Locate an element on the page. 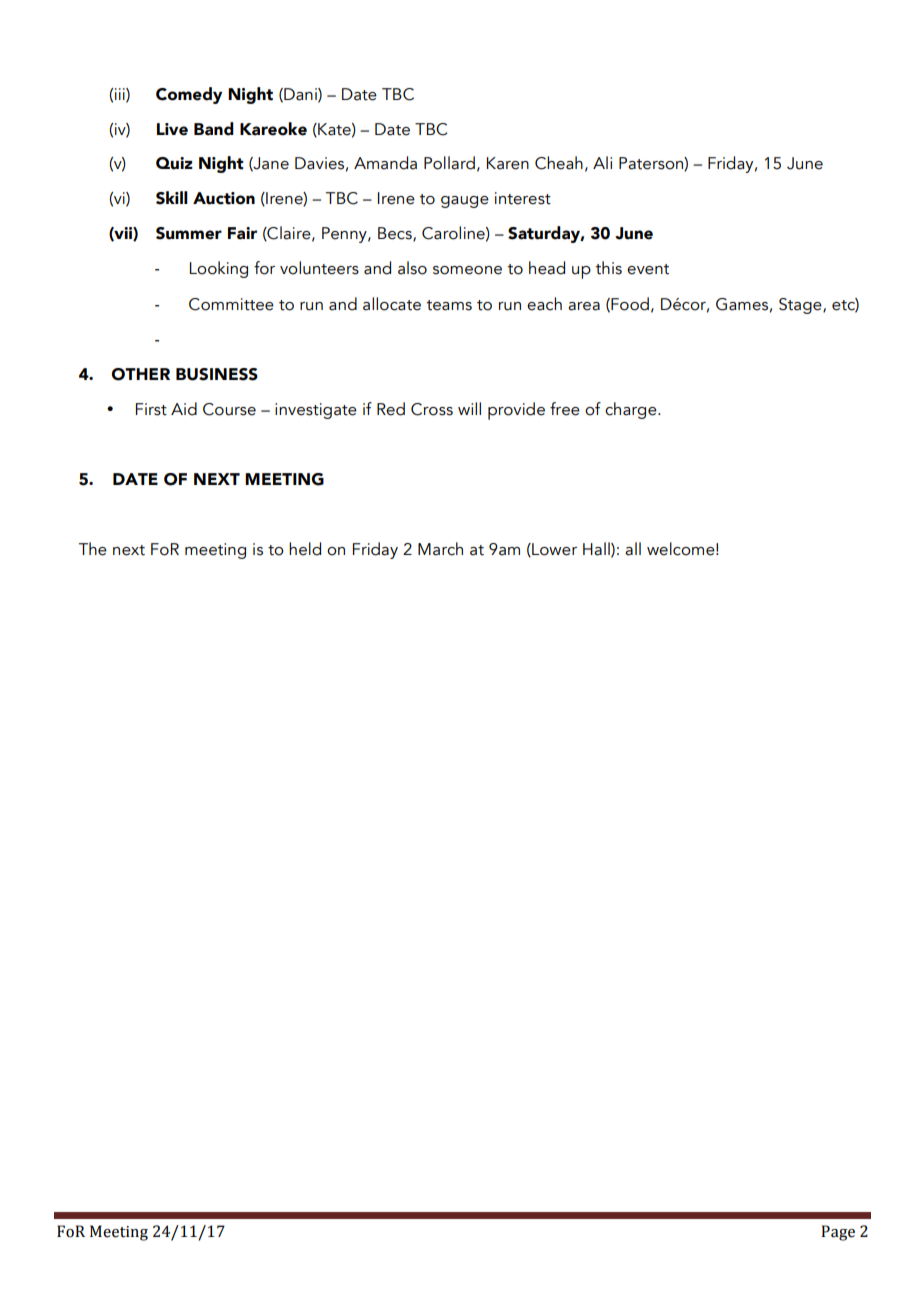 This document has height=1308, width=924. provide is located at coordinates (516, 411).
